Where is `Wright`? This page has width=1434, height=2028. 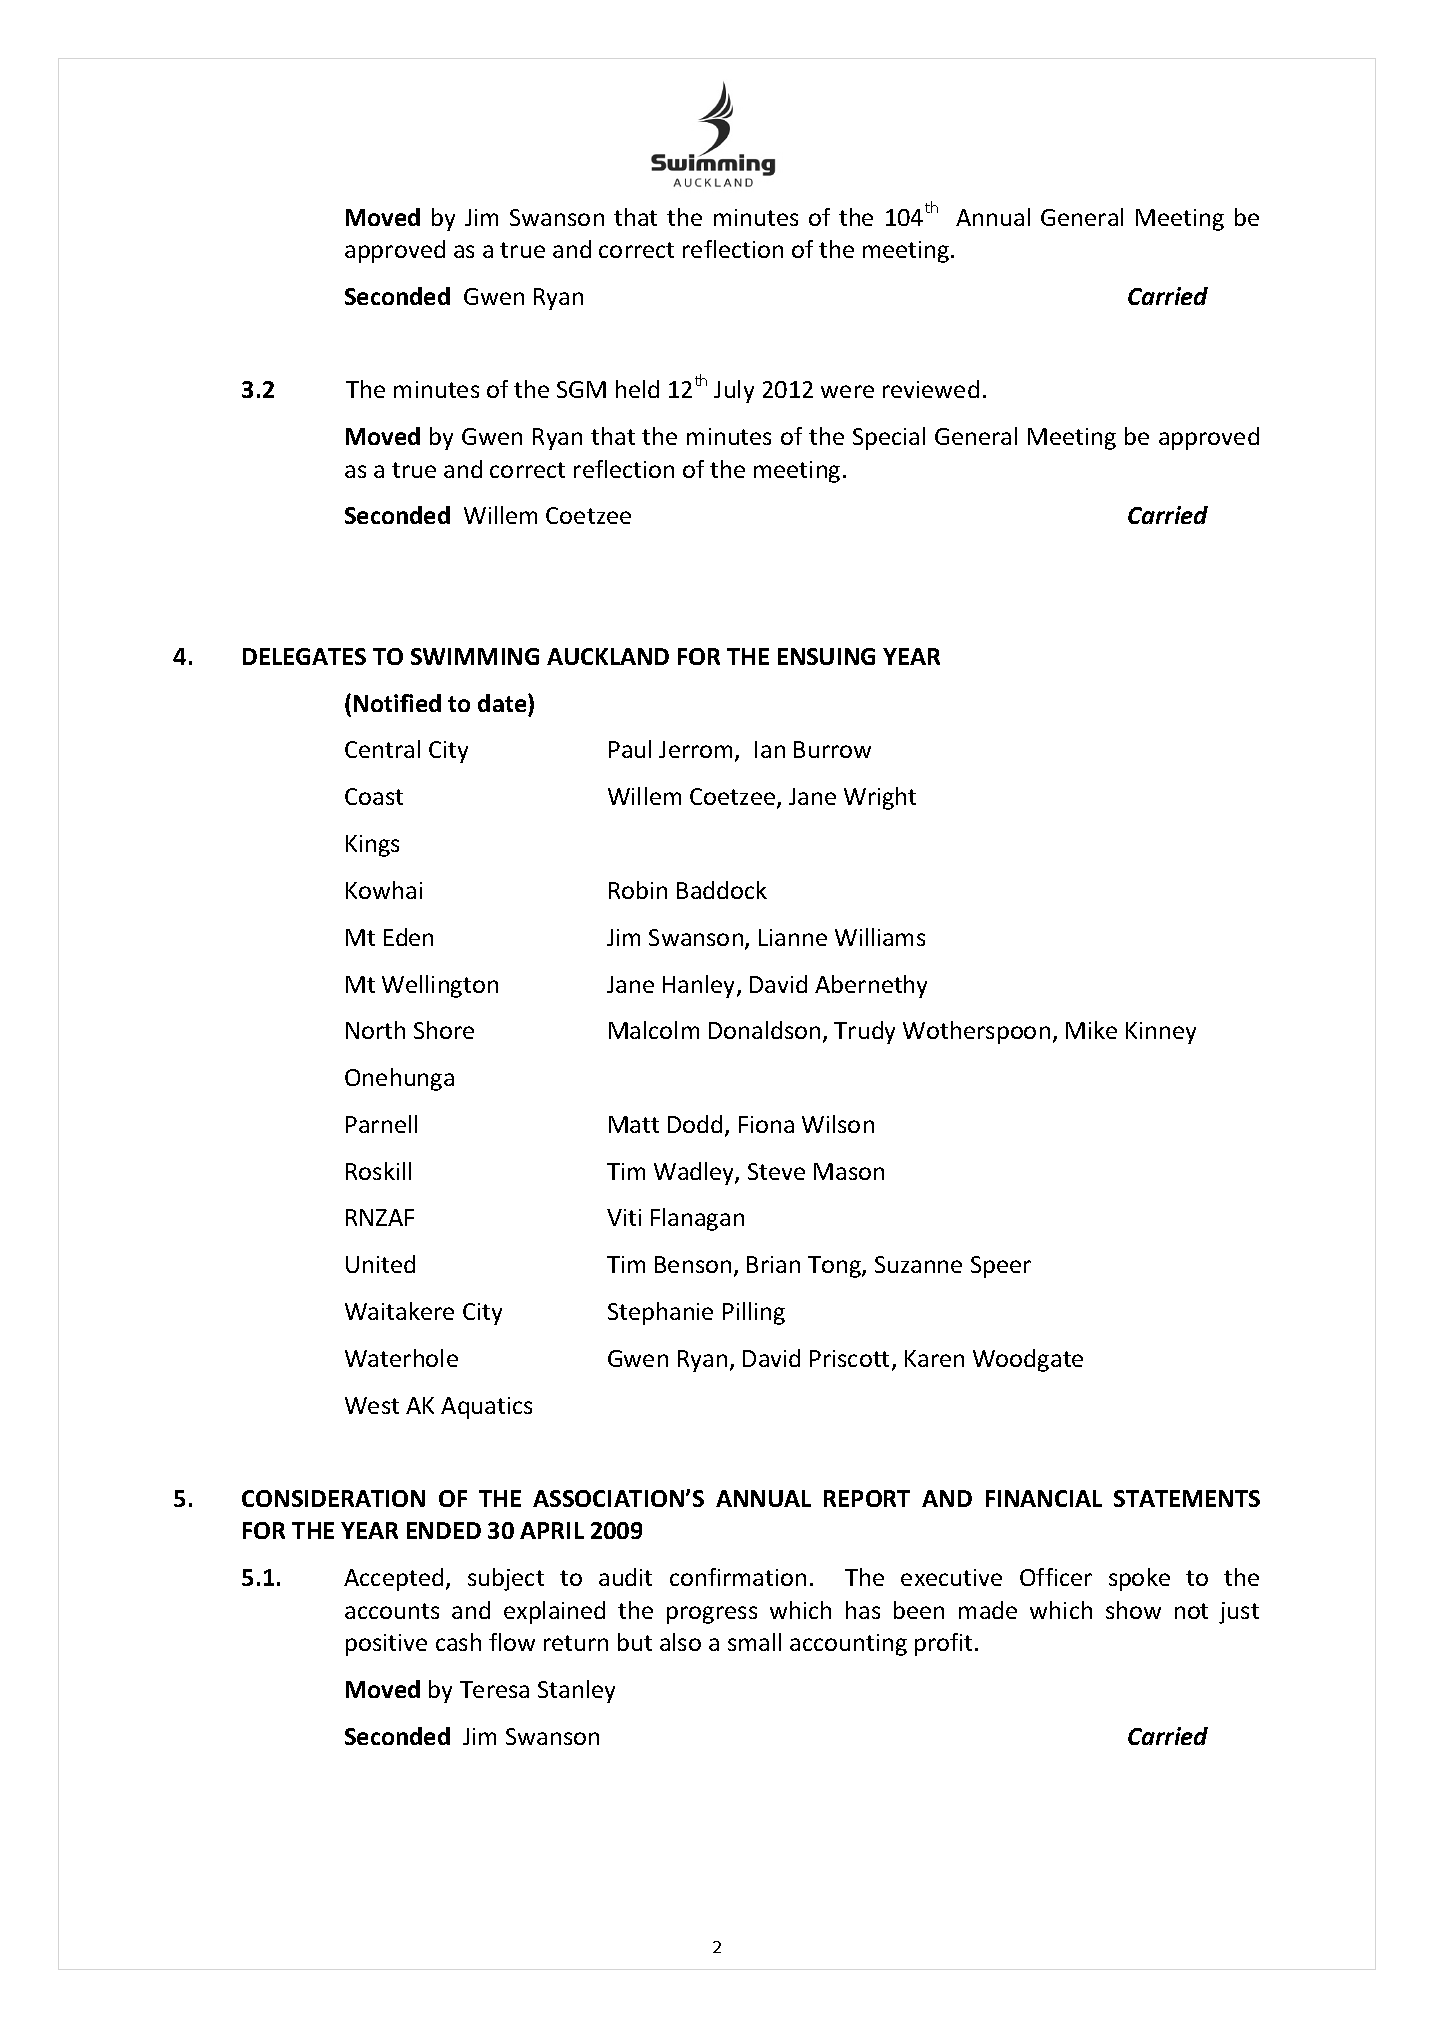 Wright is located at coordinates (880, 798).
